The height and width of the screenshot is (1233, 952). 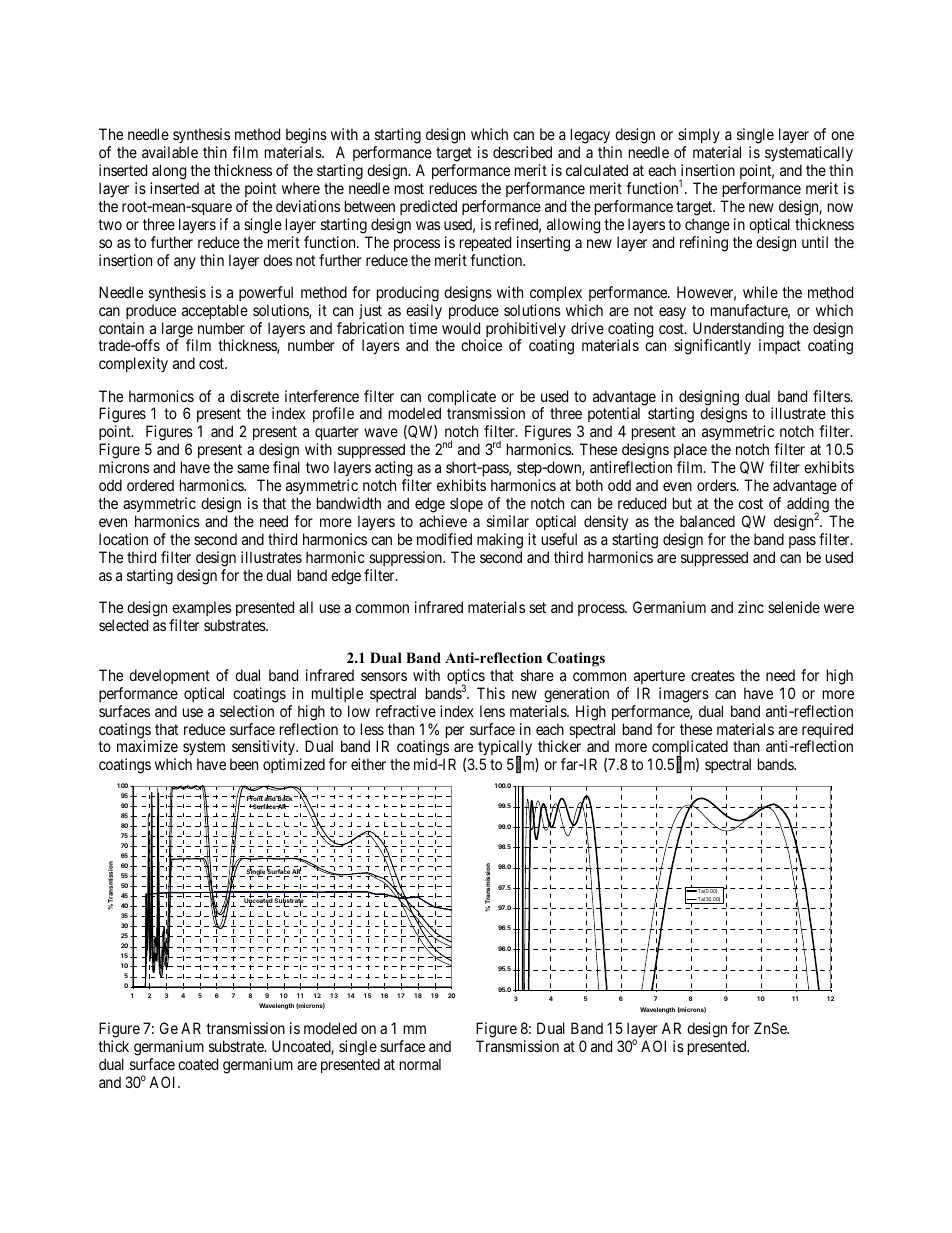 I want to click on ordered, so click(x=150, y=485).
